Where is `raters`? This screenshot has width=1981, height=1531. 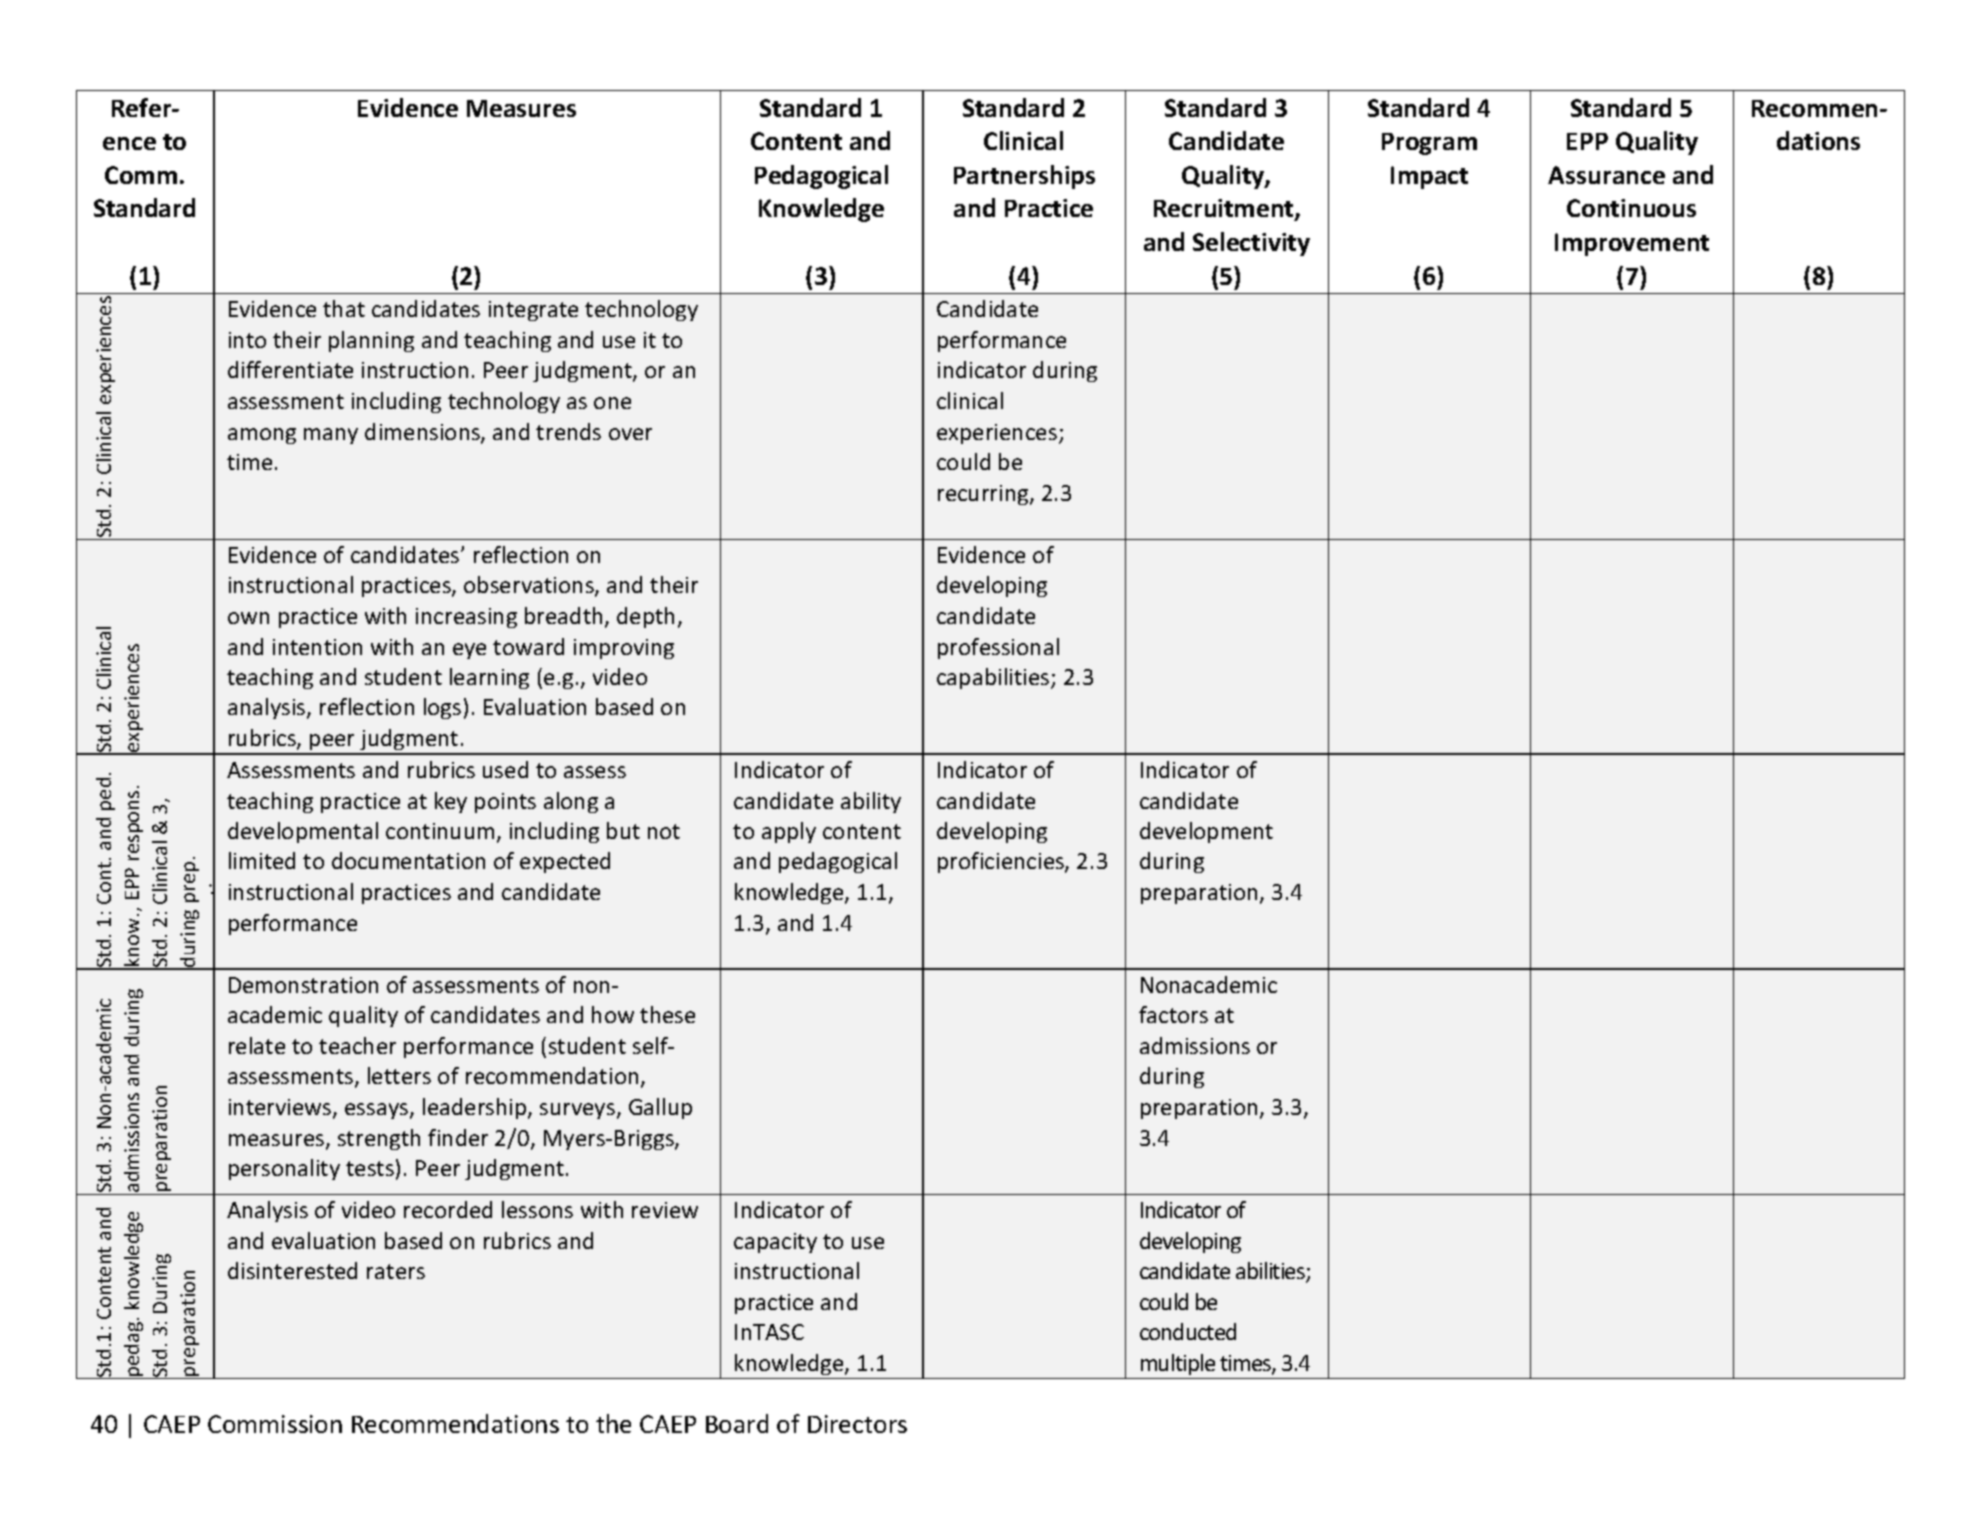
raters is located at coordinates (396, 1271).
